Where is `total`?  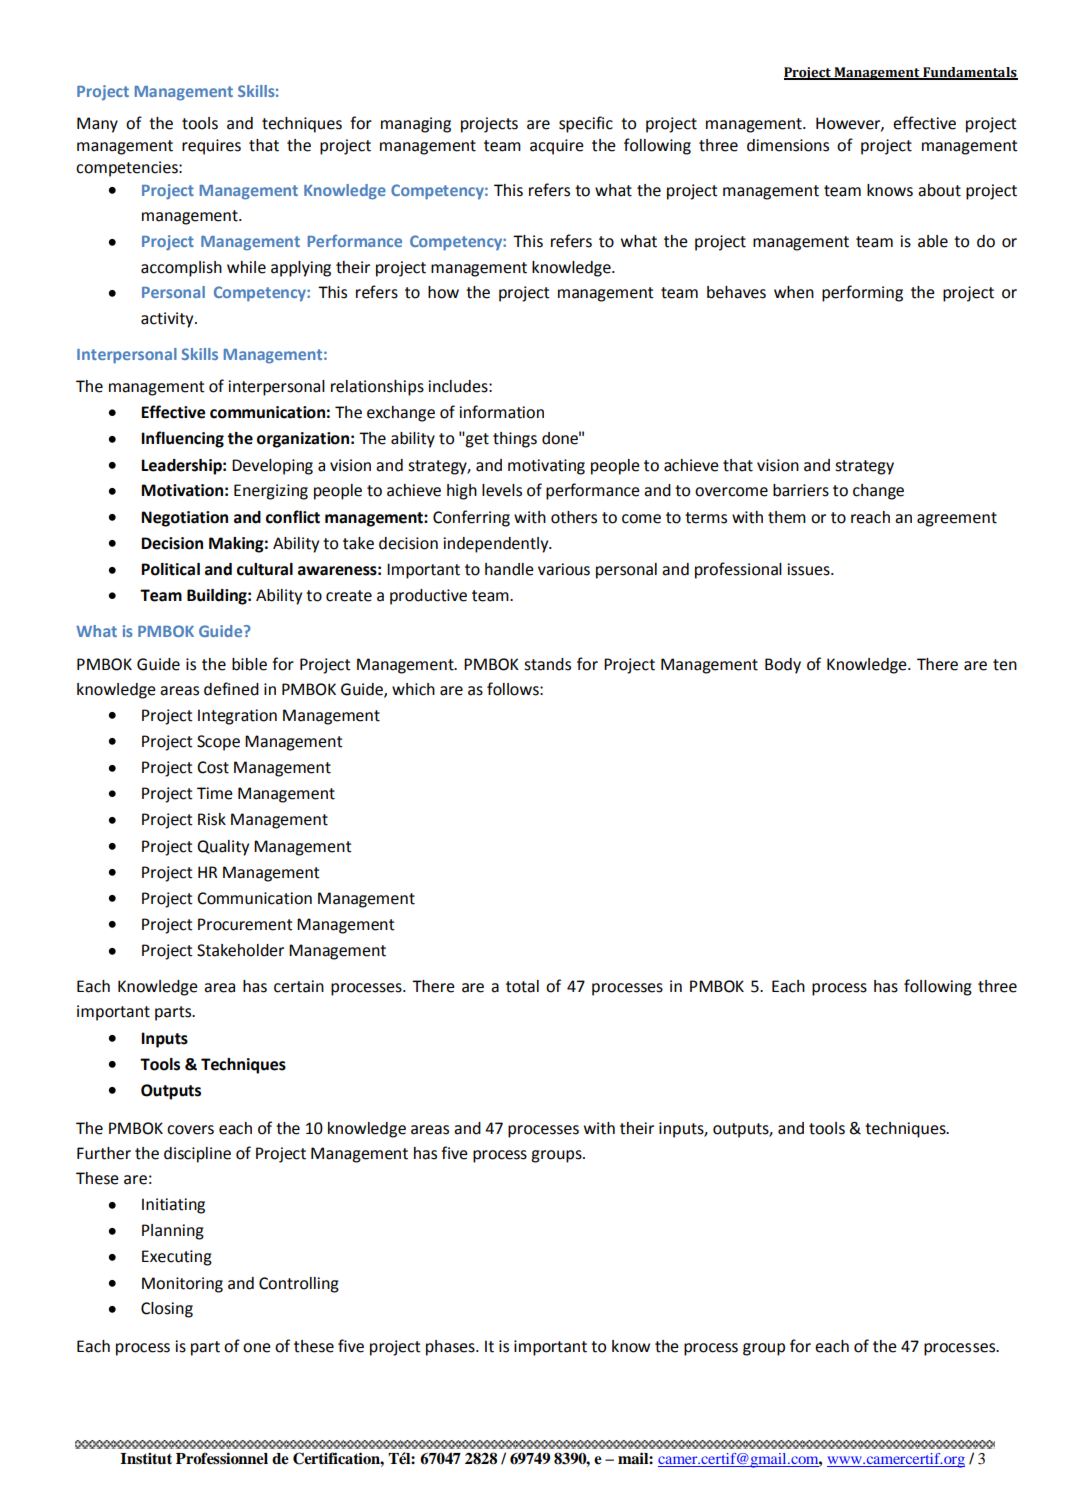 total is located at coordinates (522, 986).
